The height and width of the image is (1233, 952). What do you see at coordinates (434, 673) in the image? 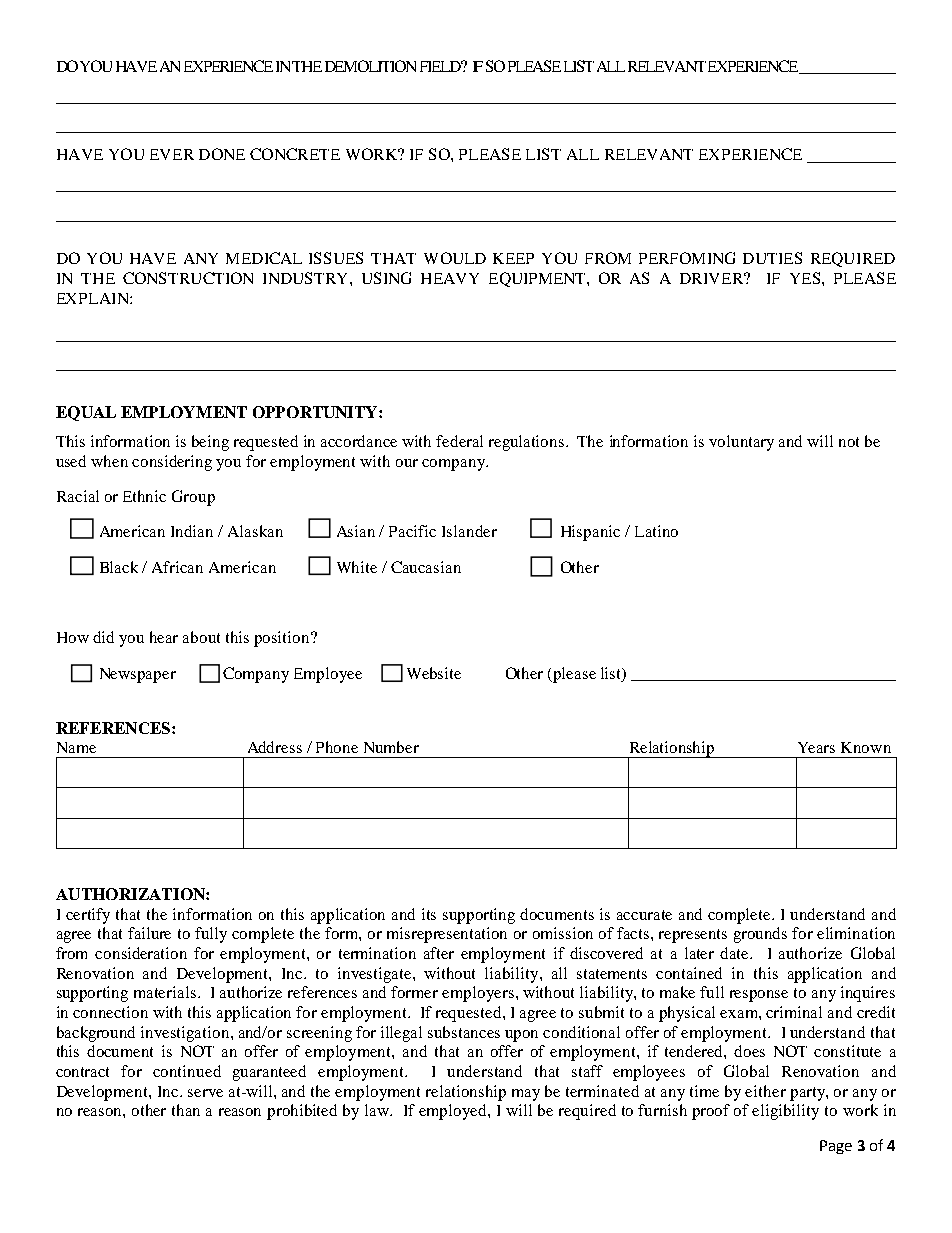
I see `Website` at bounding box center [434, 673].
